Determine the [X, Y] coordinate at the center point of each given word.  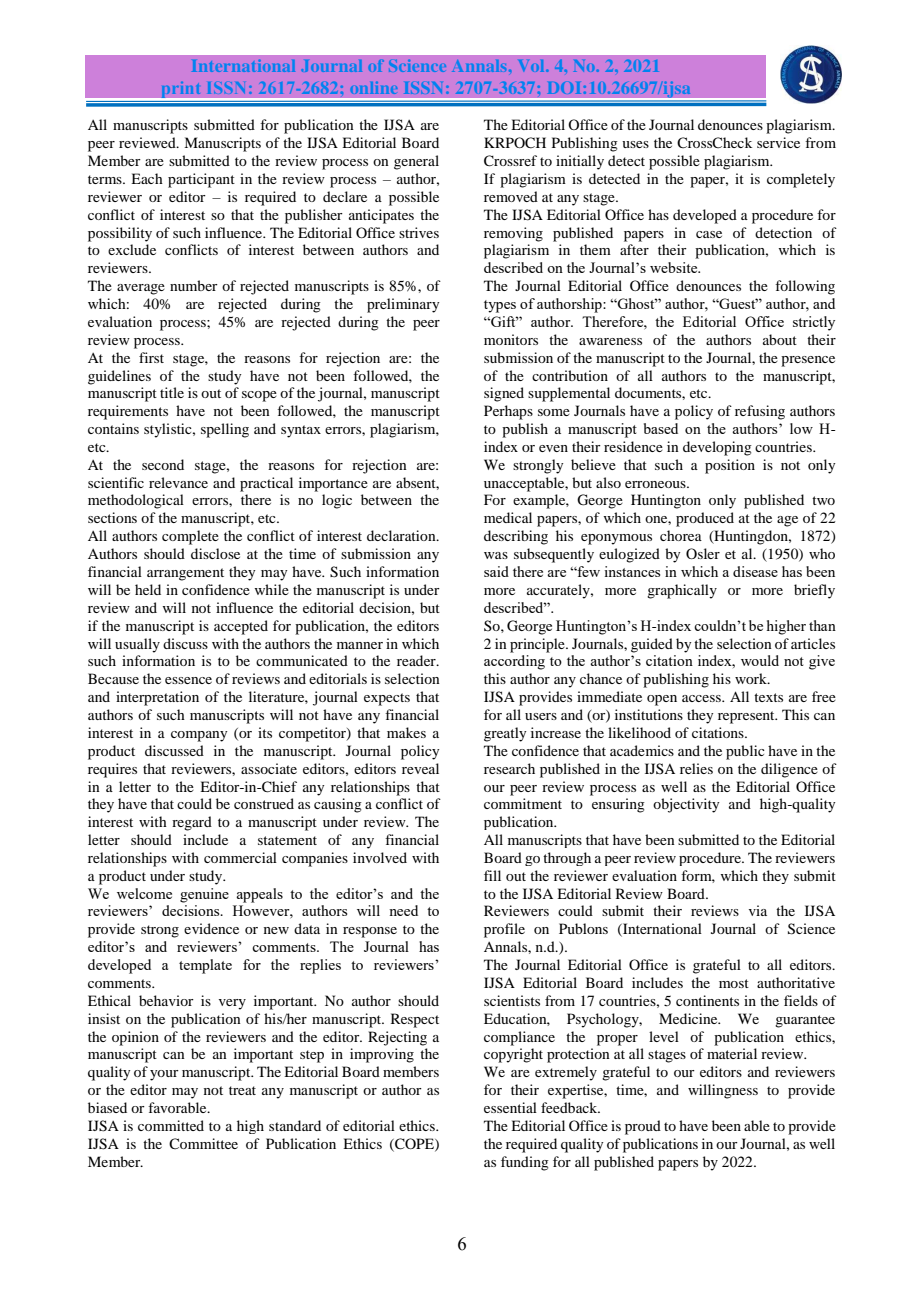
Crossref [510, 161]
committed [171, 1125]
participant [201, 180]
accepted [241, 627]
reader [417, 660]
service [778, 142]
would [760, 660]
